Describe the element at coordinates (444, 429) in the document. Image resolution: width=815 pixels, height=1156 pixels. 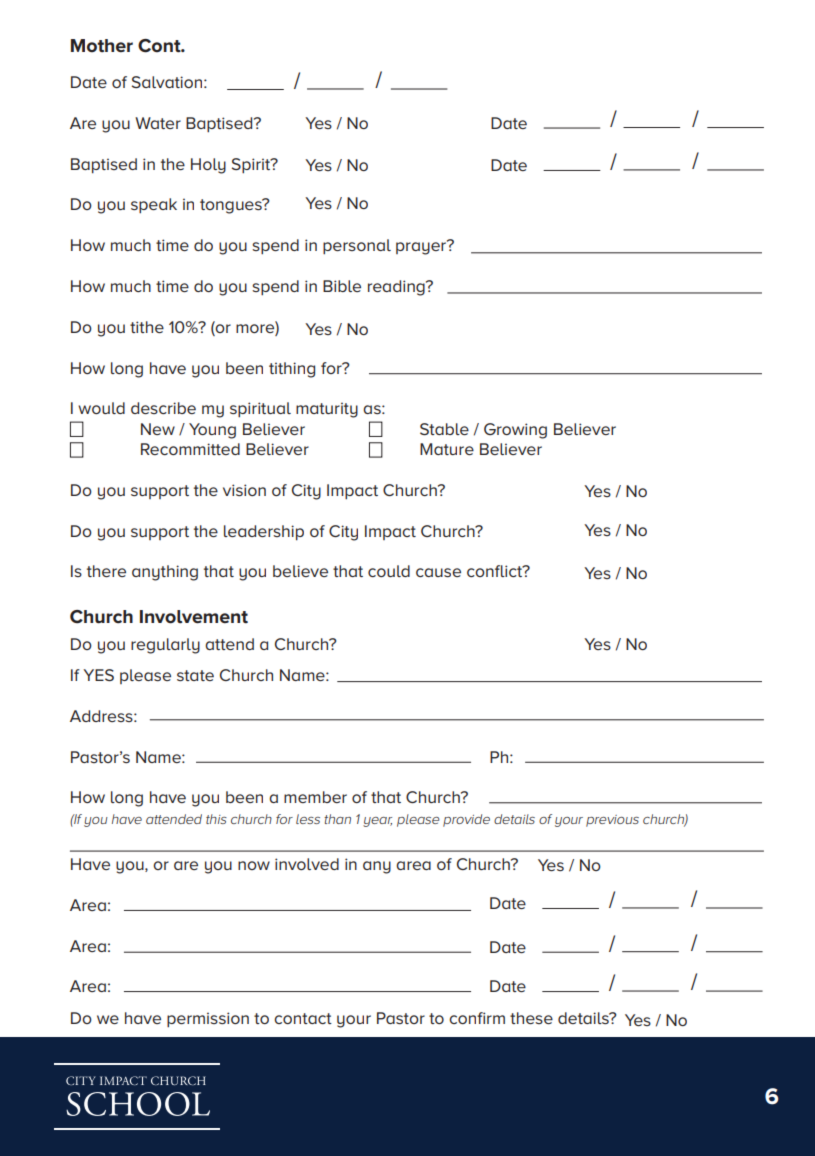
I see `Stable` at that location.
